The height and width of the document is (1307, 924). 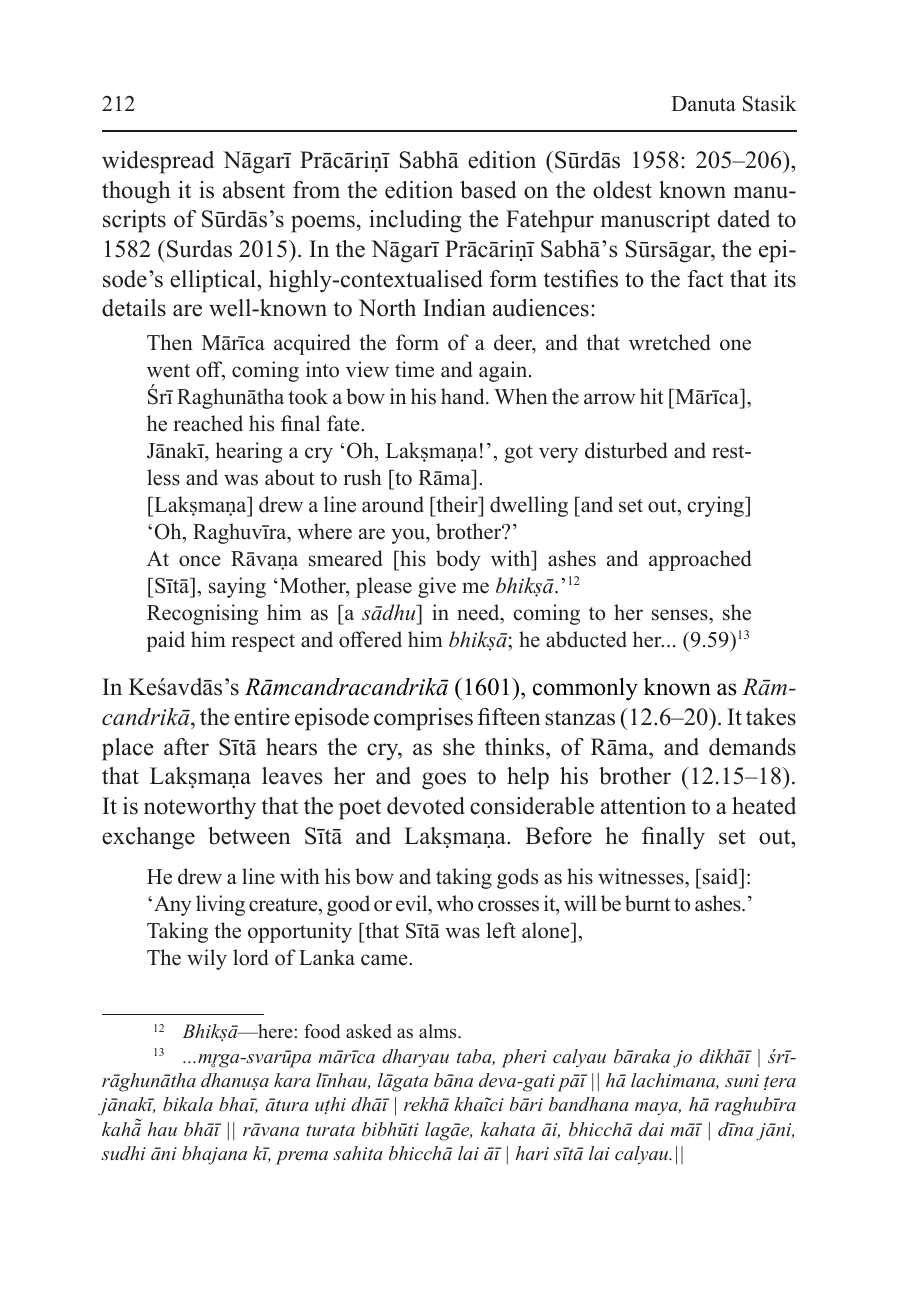 What do you see at coordinates (744, 219) in the document?
I see `dated` at bounding box center [744, 219].
